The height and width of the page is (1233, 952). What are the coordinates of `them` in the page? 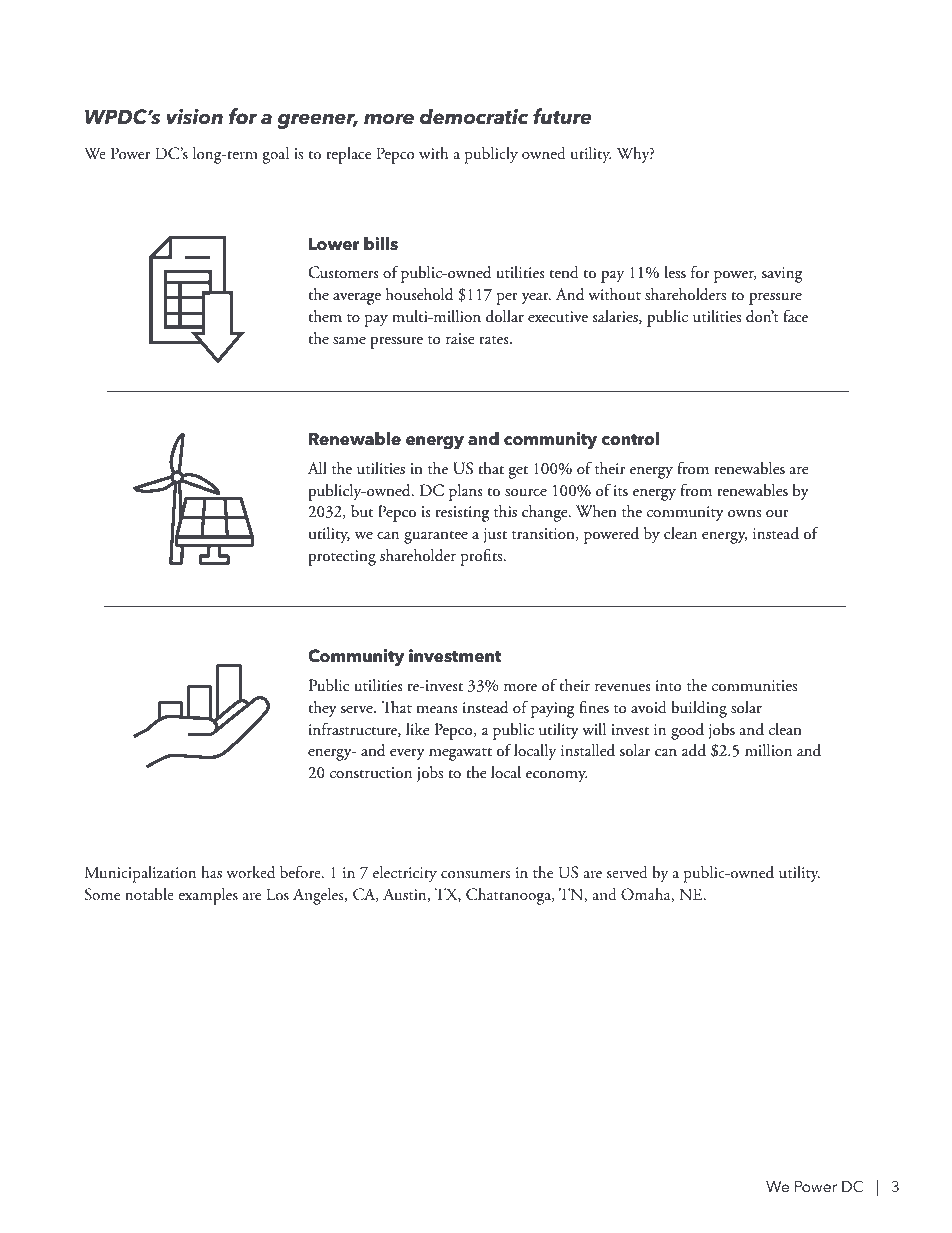 It's located at (325, 316).
